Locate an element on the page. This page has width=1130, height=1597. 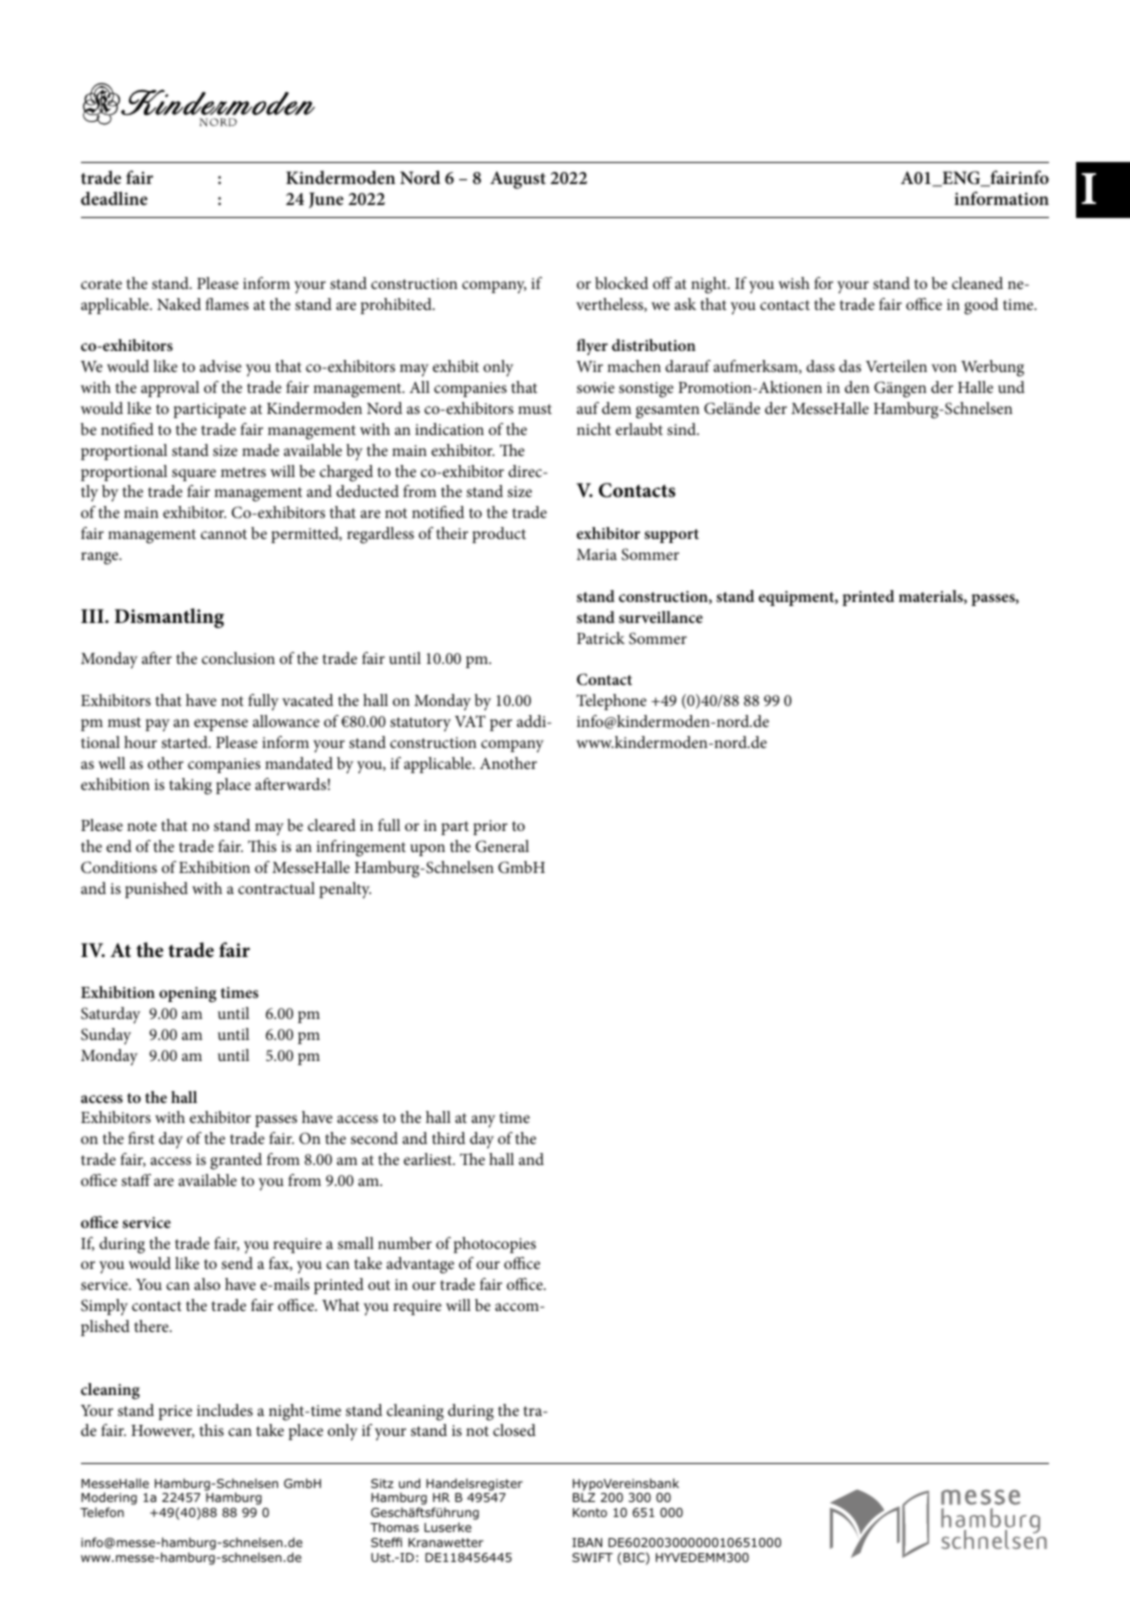
photocopies is located at coordinates (495, 1245).
